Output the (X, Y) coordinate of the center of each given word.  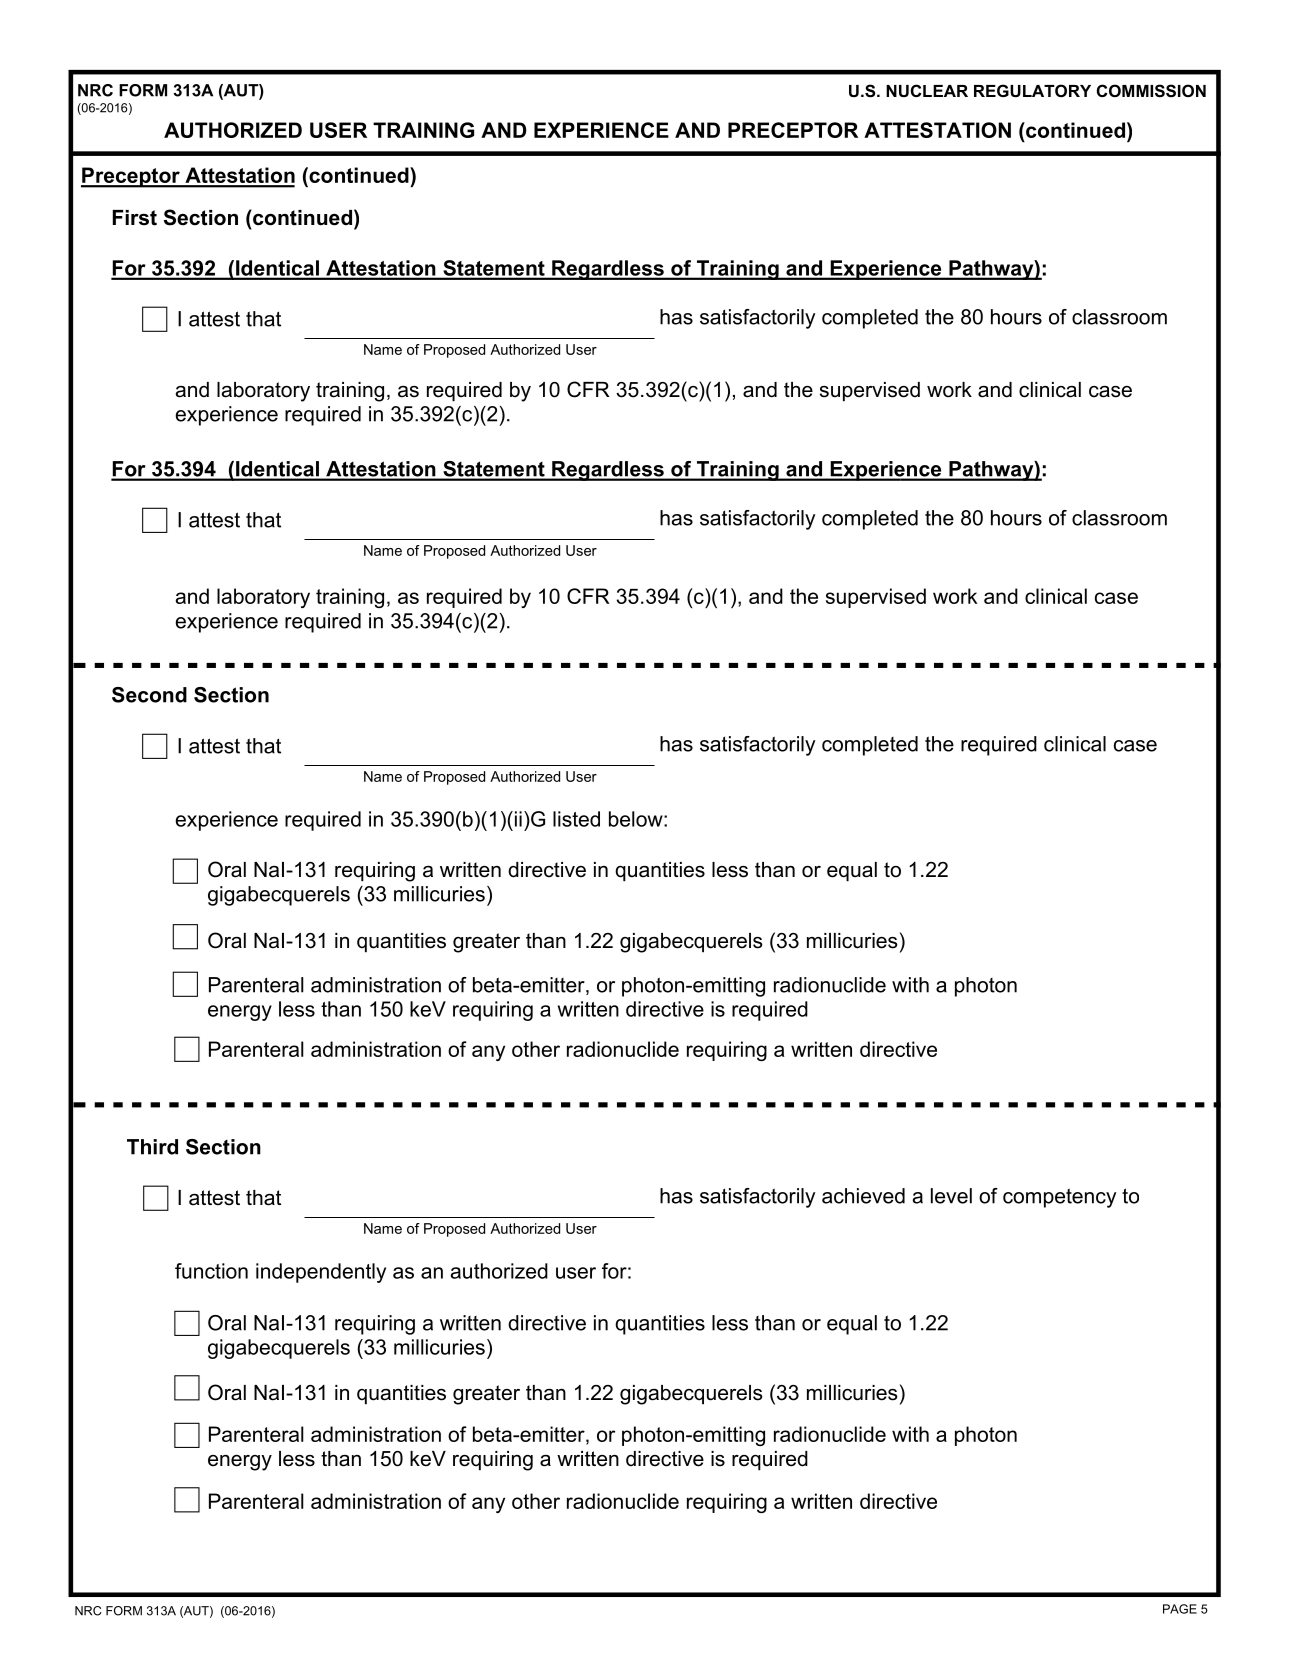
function (211, 1271)
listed (576, 819)
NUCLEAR (927, 90)
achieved (863, 1196)
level (951, 1196)
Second (149, 695)
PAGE (1180, 1609)
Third (152, 1147)
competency (1059, 1198)
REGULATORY (1032, 90)
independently (321, 1273)
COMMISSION (1151, 91)
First (135, 218)
